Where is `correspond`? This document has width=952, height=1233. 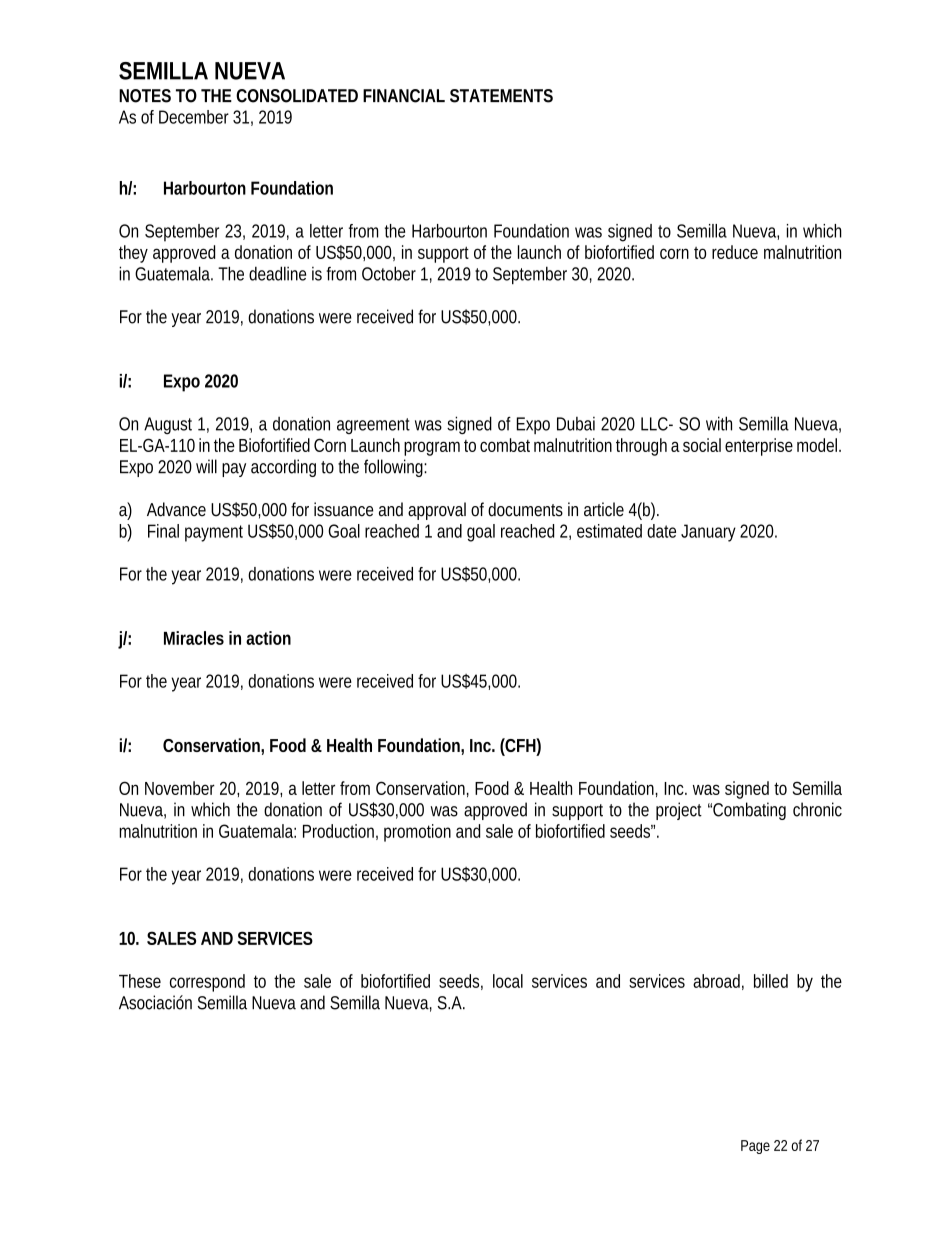
correspond is located at coordinates (207, 983).
